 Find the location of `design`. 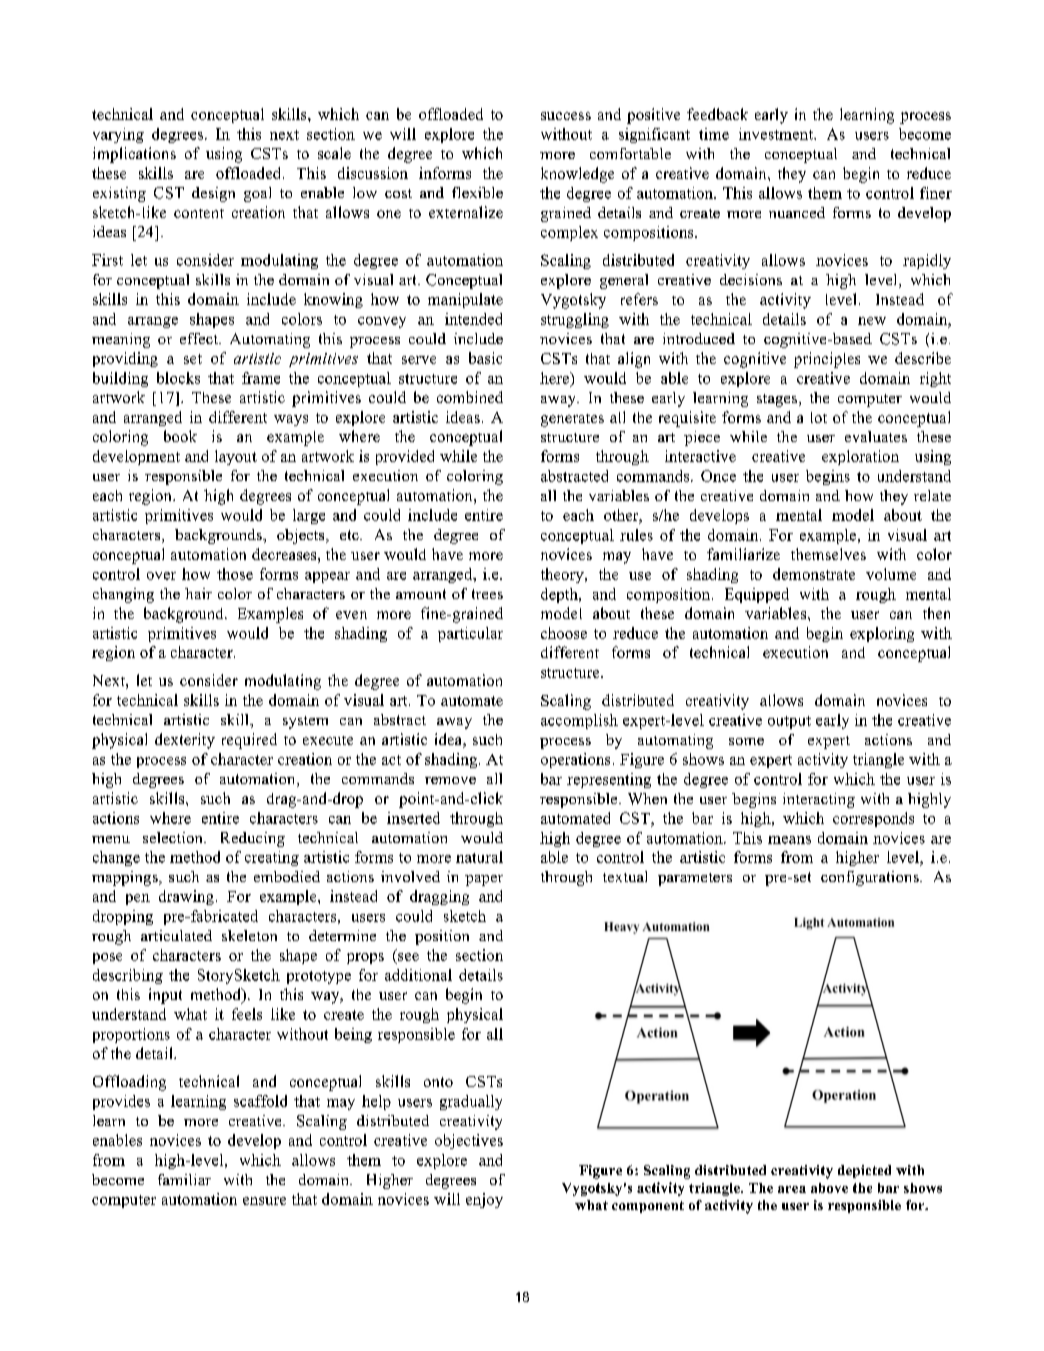

design is located at coordinates (213, 194).
